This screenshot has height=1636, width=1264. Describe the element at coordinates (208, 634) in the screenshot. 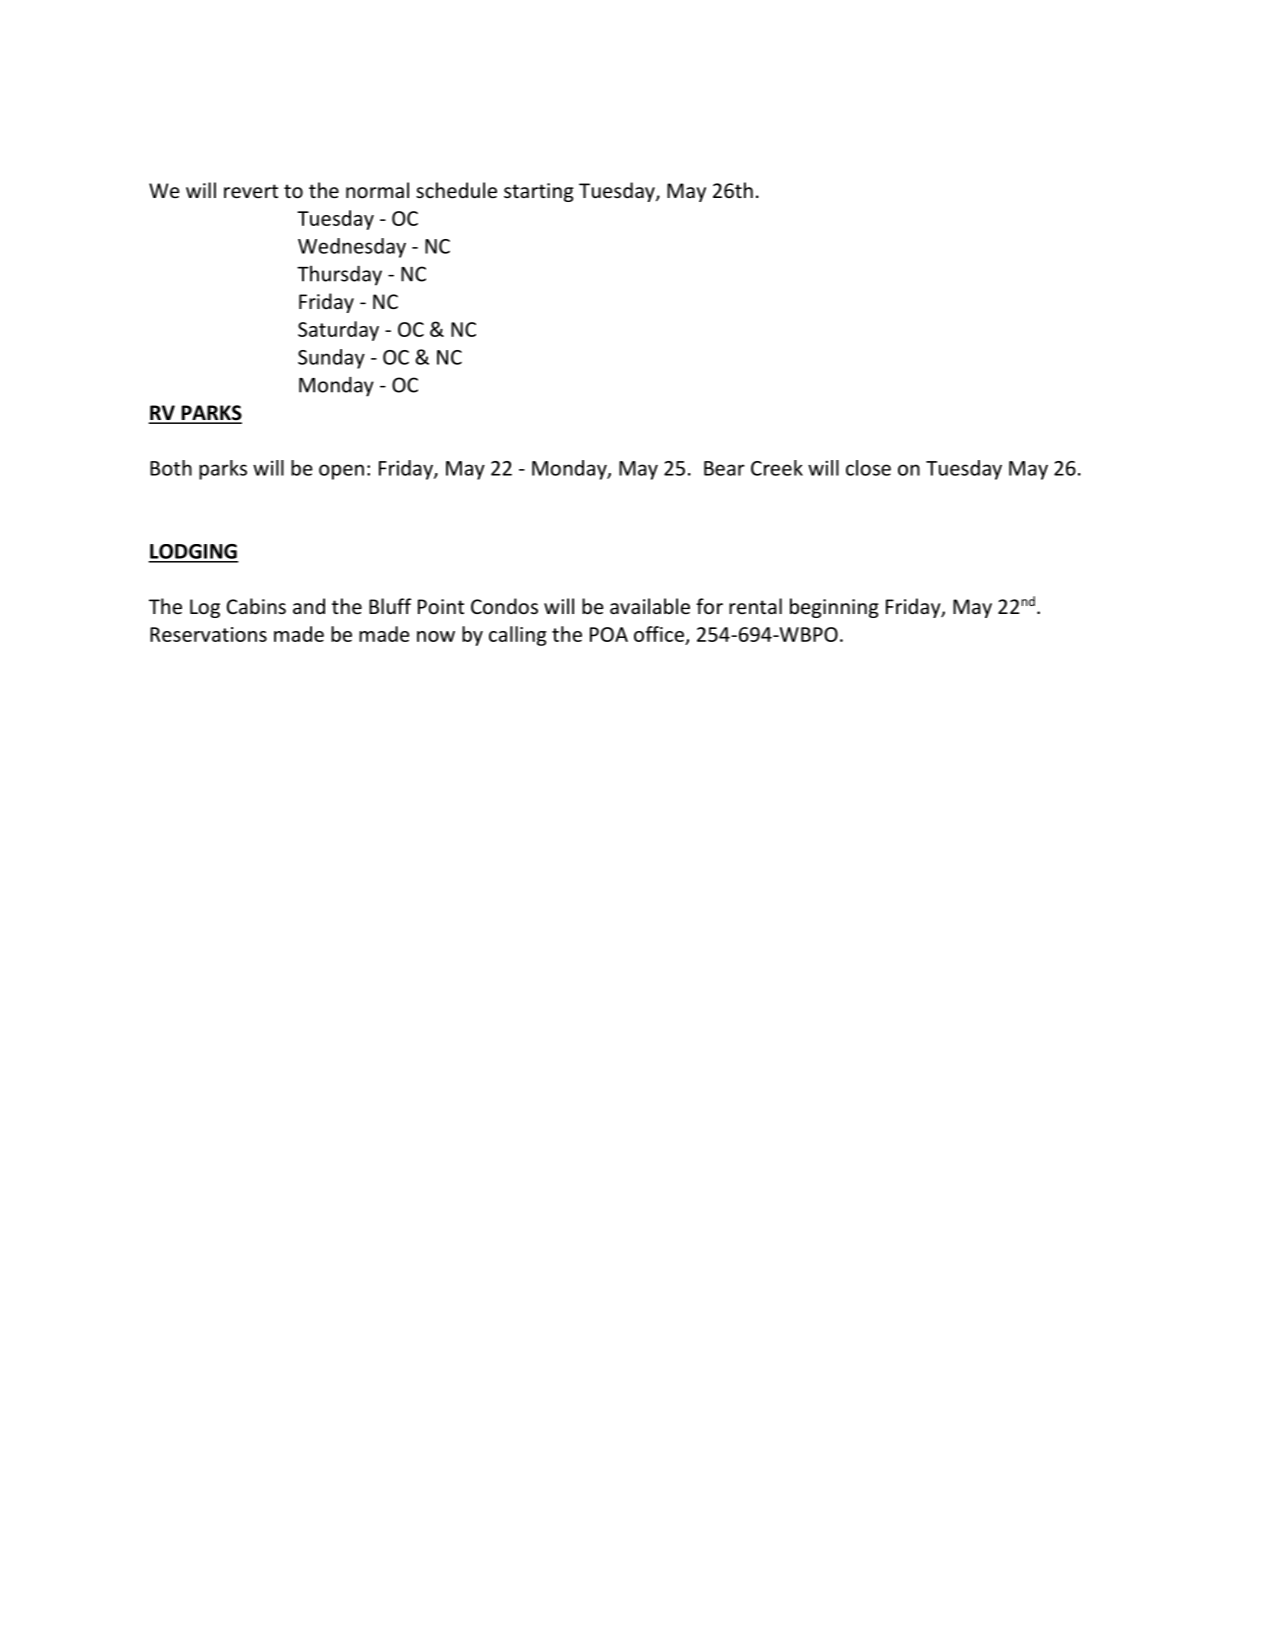

I see `Reservations` at that location.
